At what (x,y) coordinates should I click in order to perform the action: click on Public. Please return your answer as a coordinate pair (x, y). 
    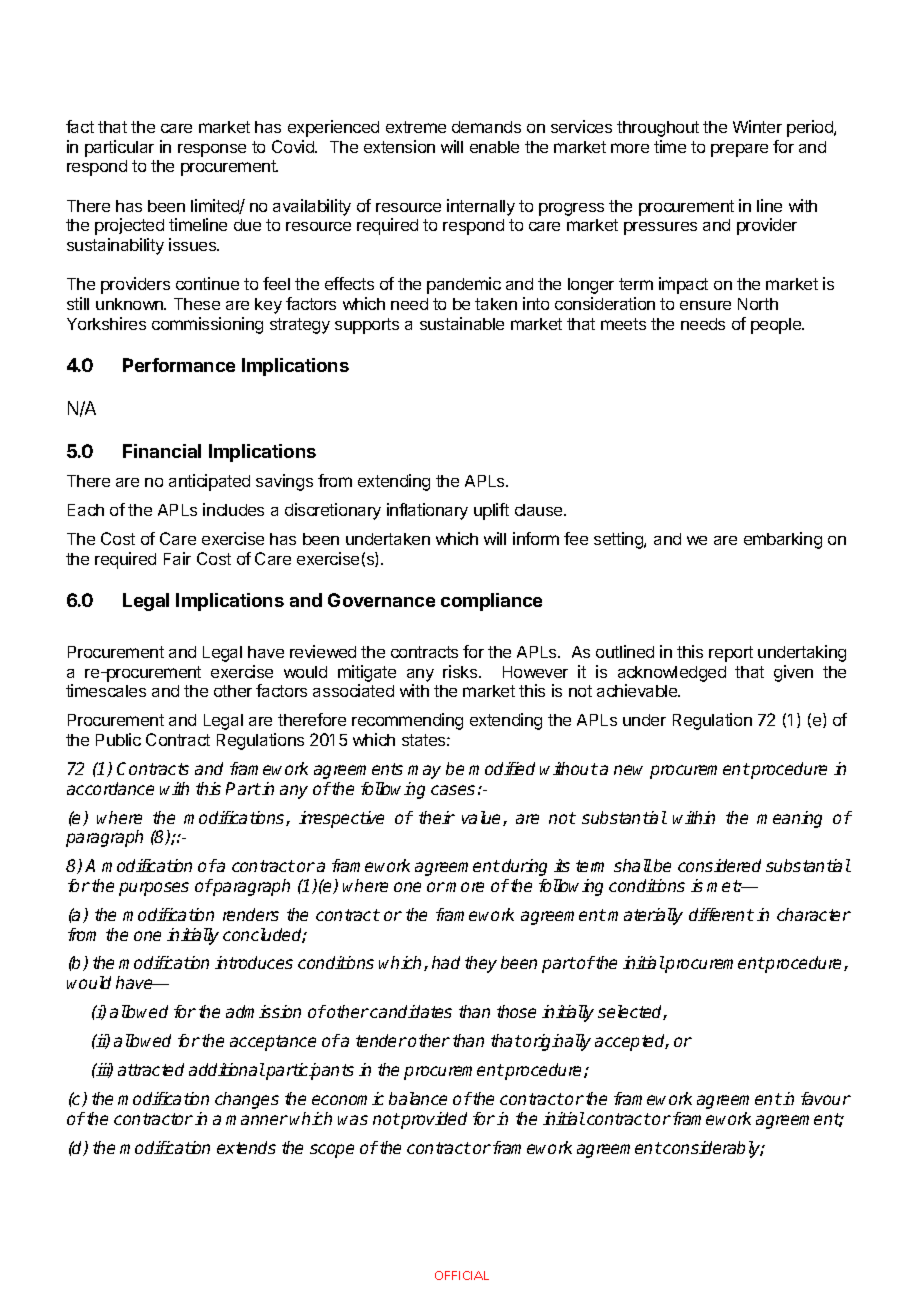
    Looking at the image, I should click on (118, 739).
